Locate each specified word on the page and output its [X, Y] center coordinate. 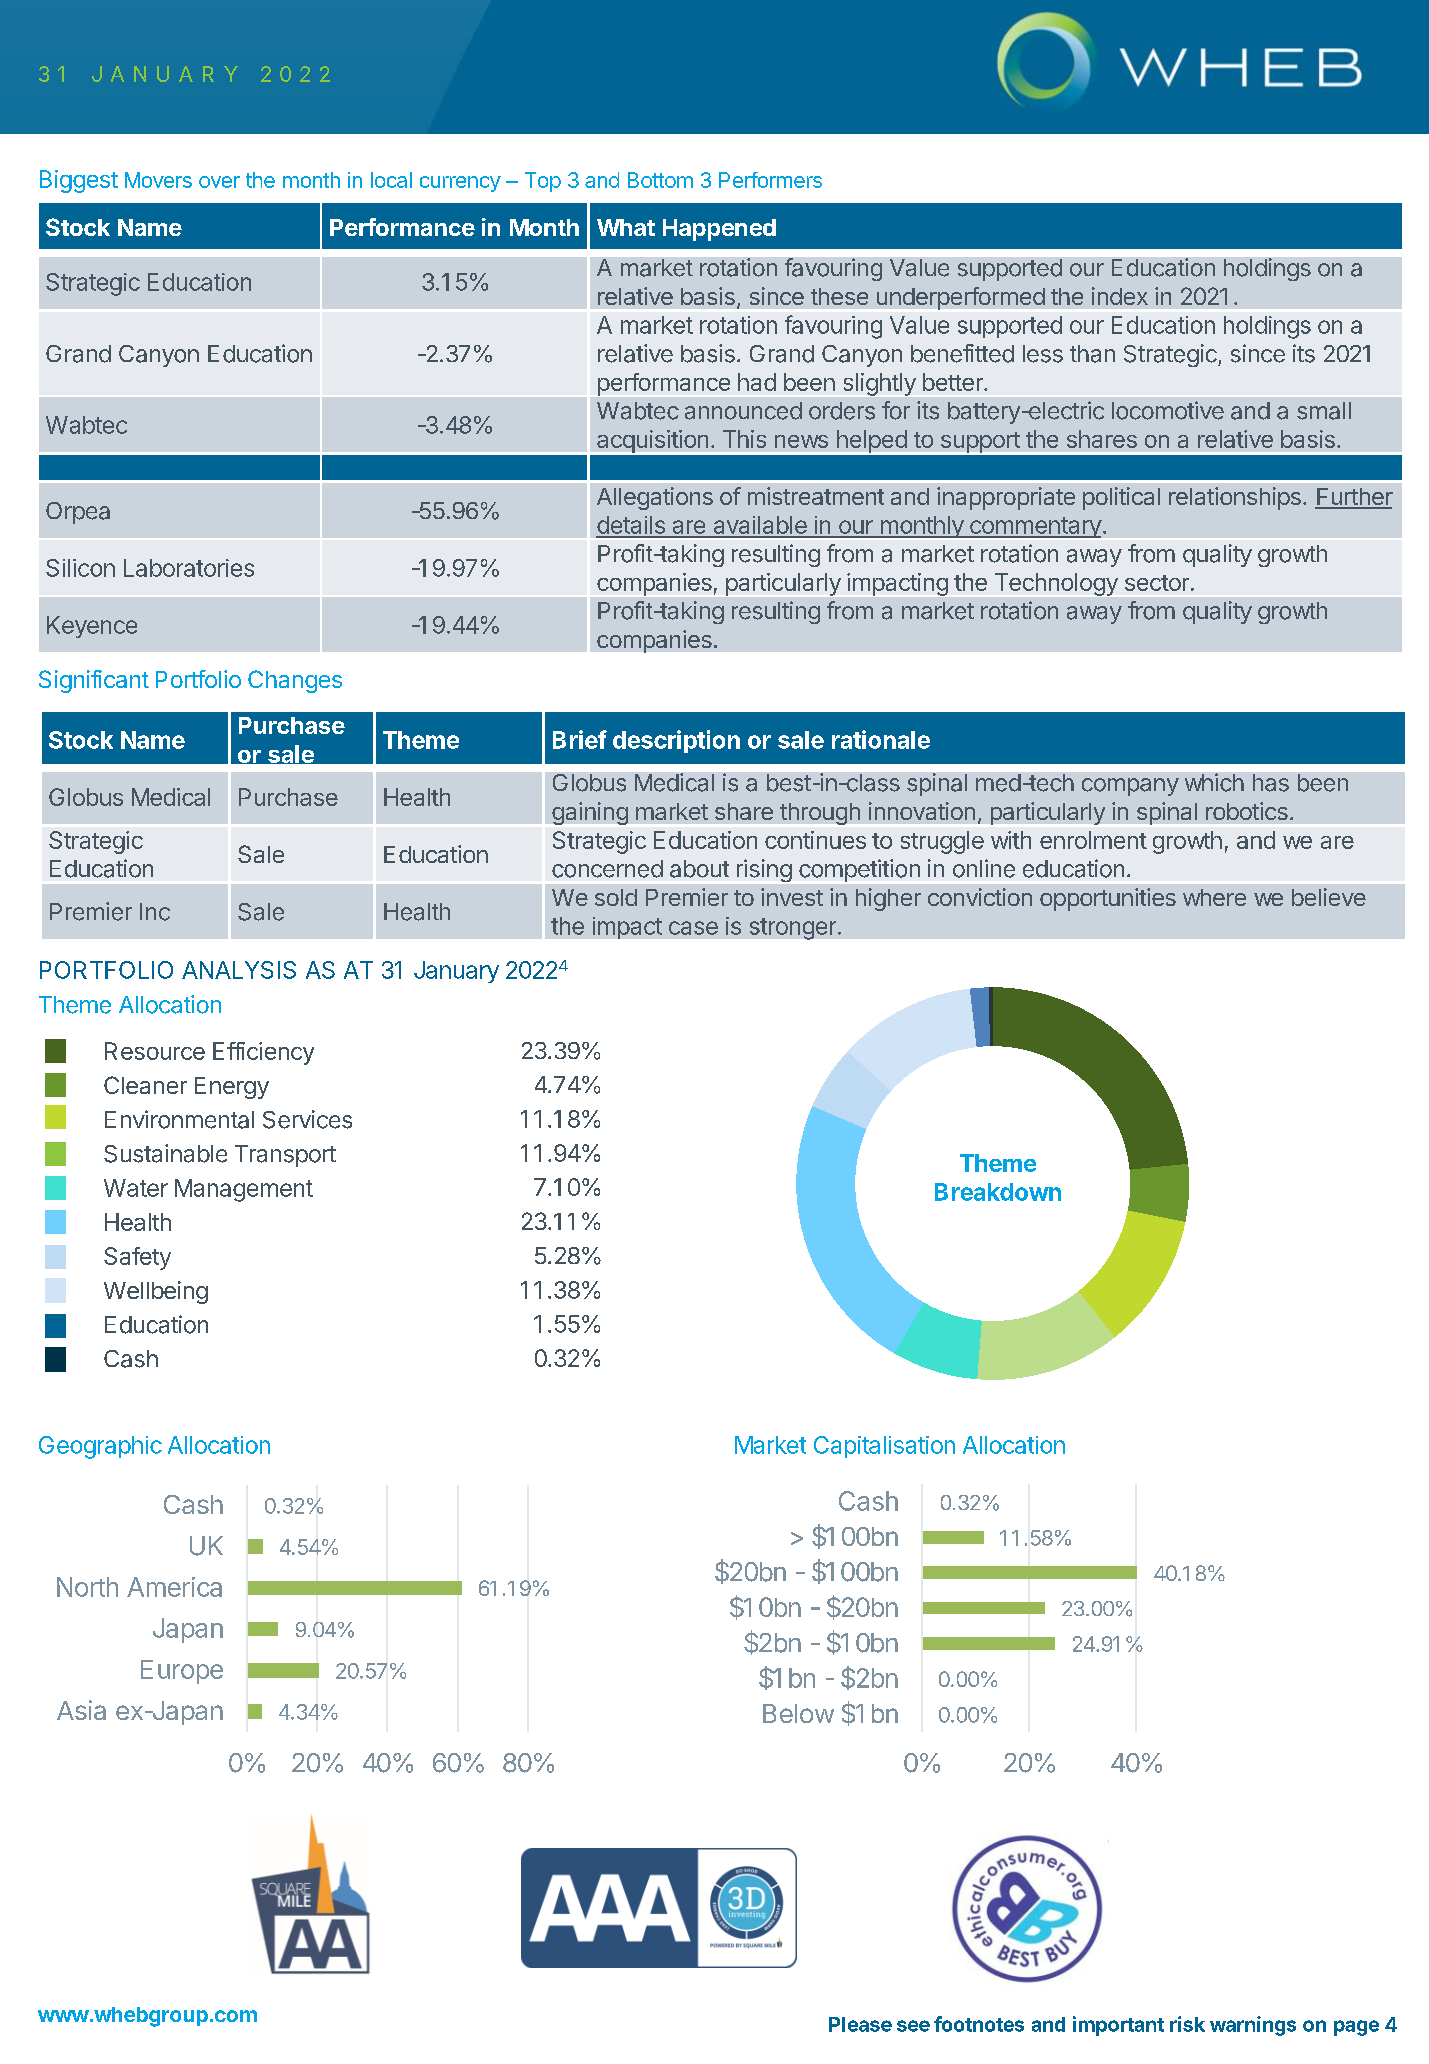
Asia [81, 1710]
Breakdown [998, 1192]
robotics [1247, 811]
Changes [295, 681]
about [699, 869]
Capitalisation [884, 1447]
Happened [719, 230]
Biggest [79, 181]
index [1120, 296]
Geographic [100, 1447]
